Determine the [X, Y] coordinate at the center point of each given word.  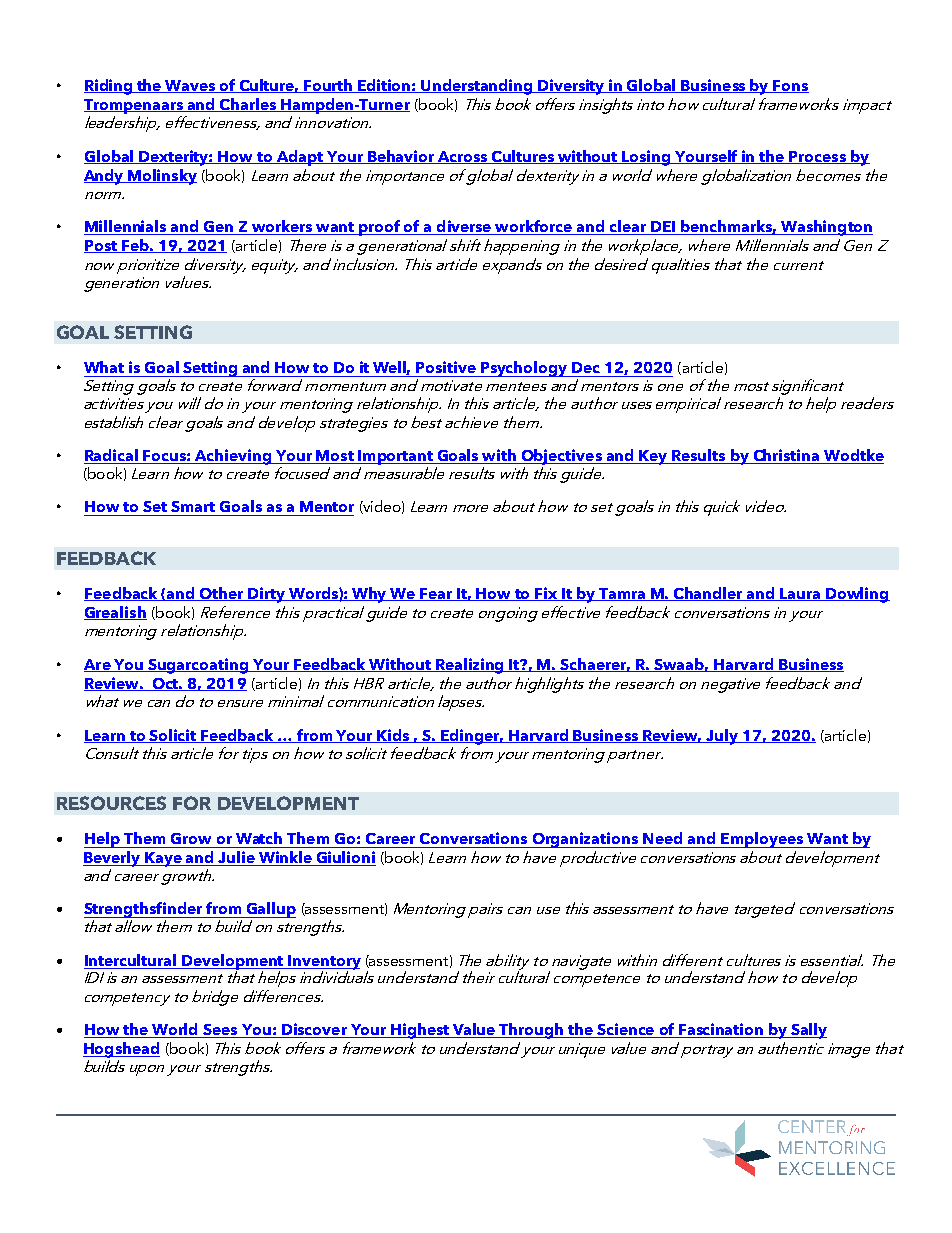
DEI [663, 228]
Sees [220, 1031]
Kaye [163, 859]
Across [463, 157]
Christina [786, 456]
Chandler [709, 594]
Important [395, 457]
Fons [790, 86]
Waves [191, 86]
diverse [464, 227]
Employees [762, 840]
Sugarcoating [198, 666]
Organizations [585, 840]
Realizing [470, 666]
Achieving [233, 457]
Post [101, 246]
